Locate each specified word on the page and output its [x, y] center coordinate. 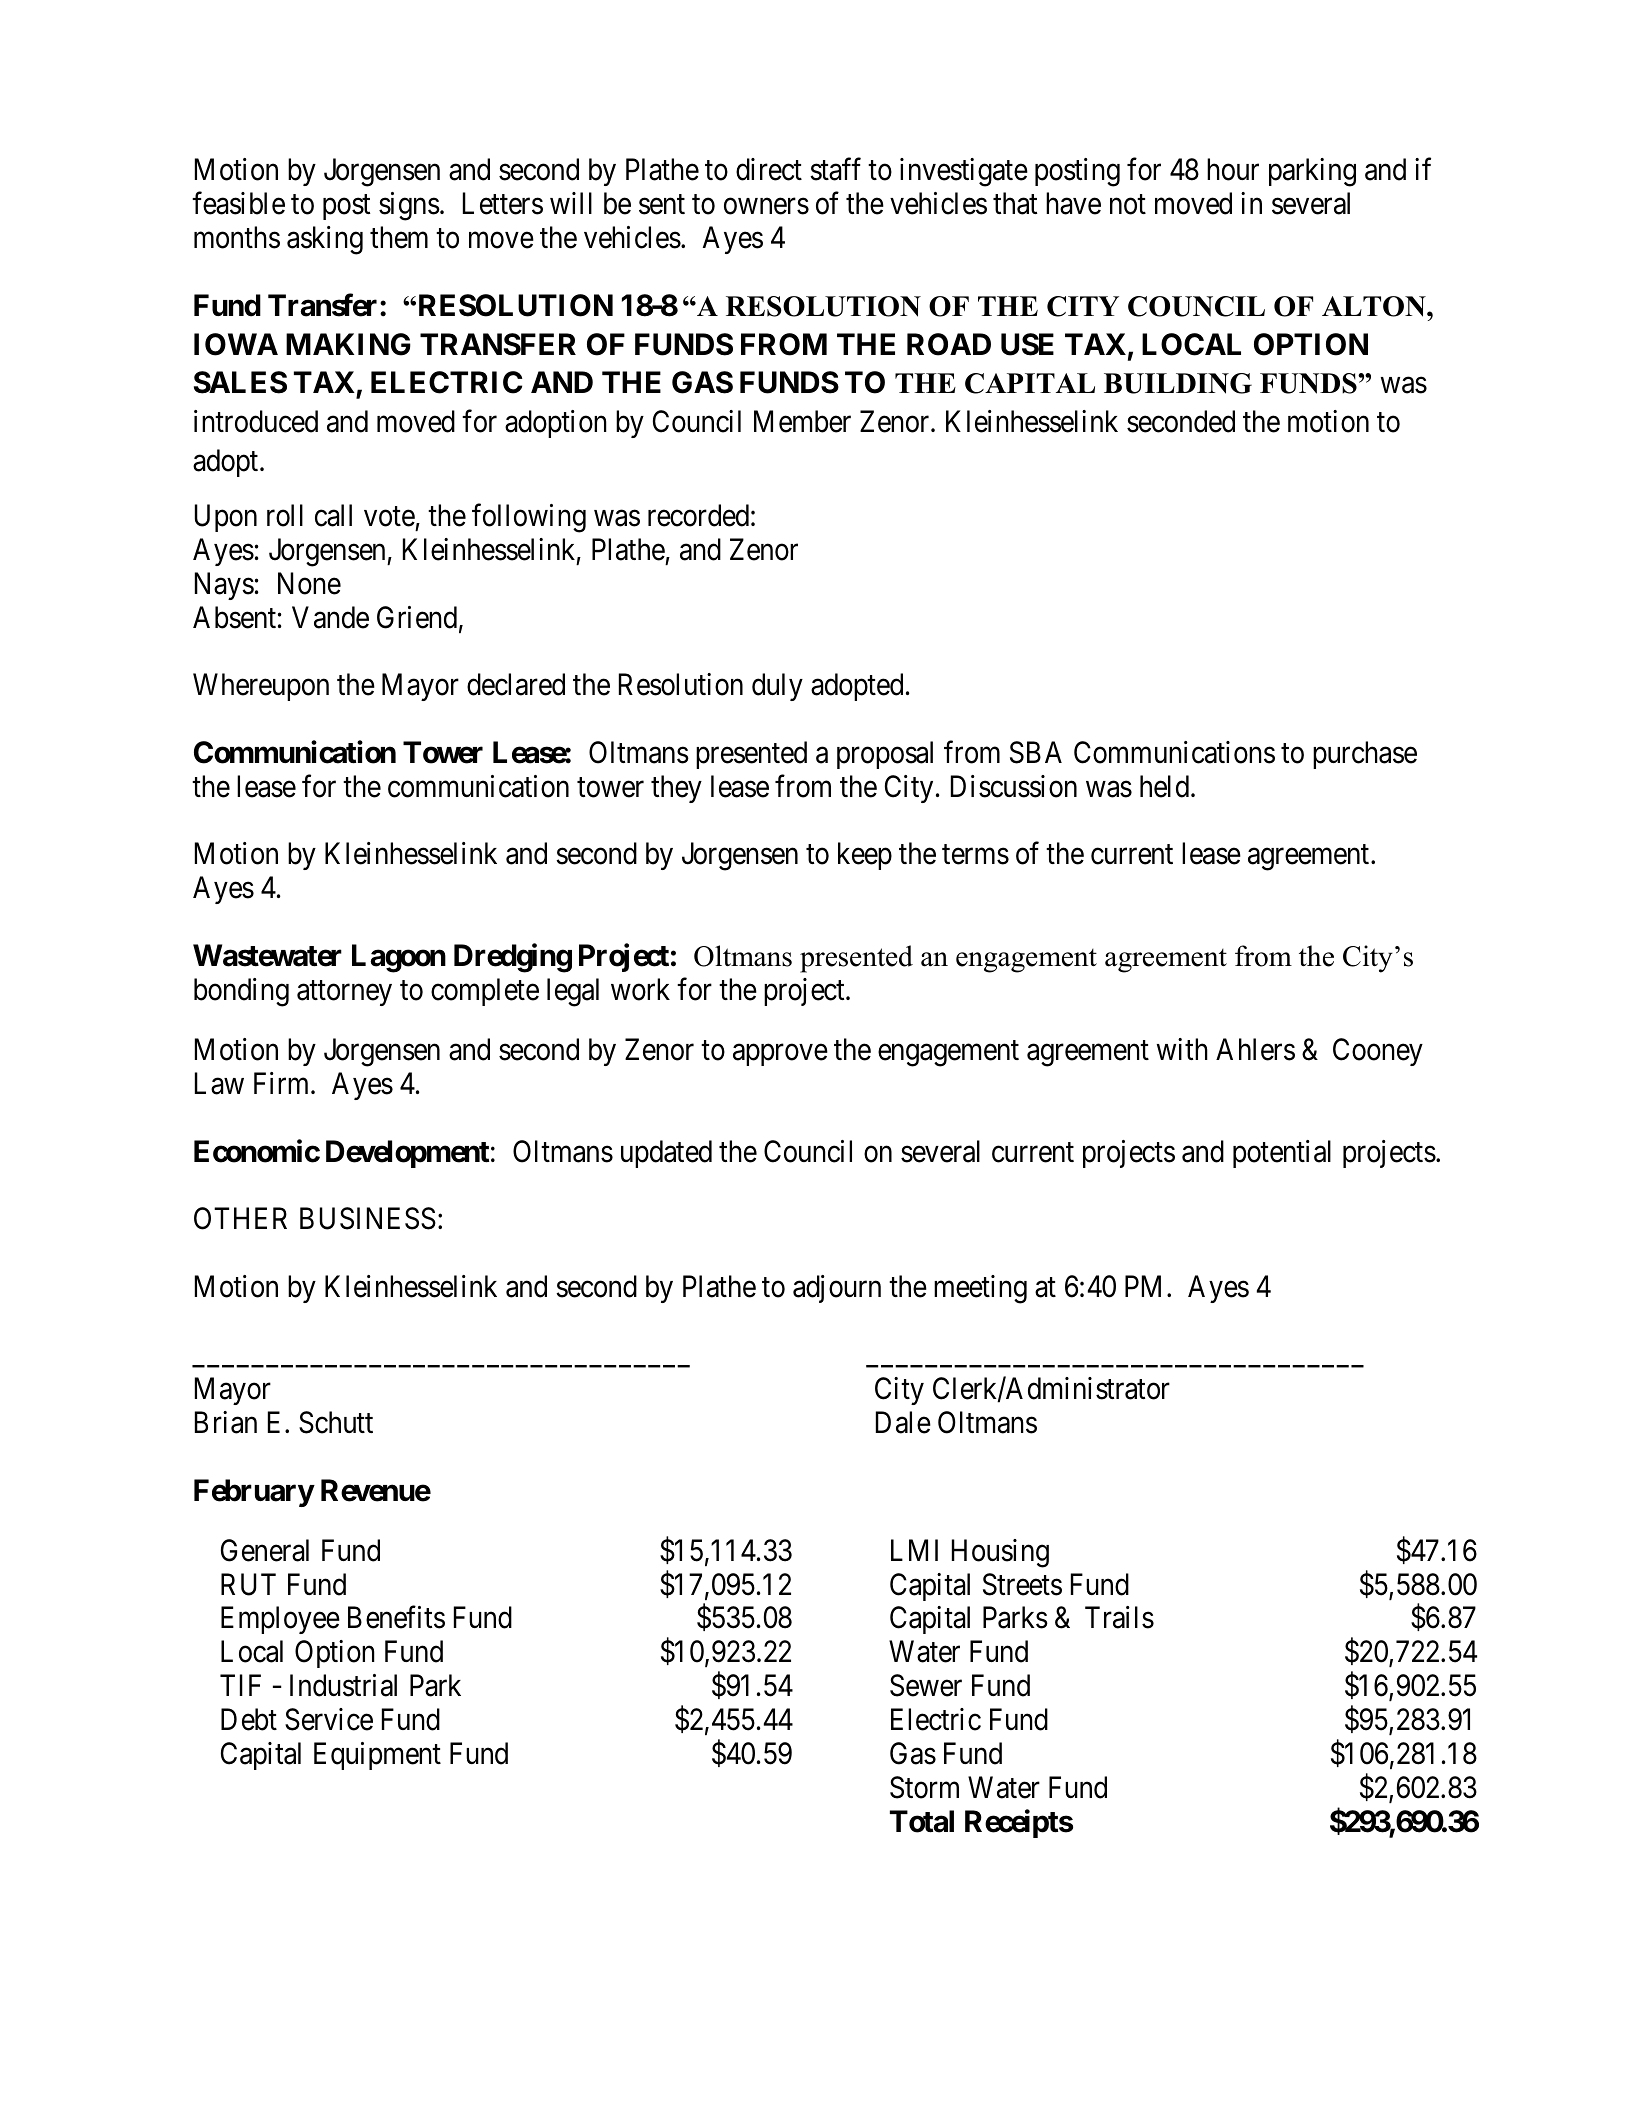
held [1164, 786]
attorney [344, 993]
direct [769, 169]
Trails [1119, 1617]
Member [802, 421]
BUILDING [1178, 383]
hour [1233, 169]
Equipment [377, 1756]
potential [1282, 1154]
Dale [903, 1422]
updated [666, 1154]
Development [407, 1154]
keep [865, 856]
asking [325, 240]
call [333, 515]
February [254, 1493]
